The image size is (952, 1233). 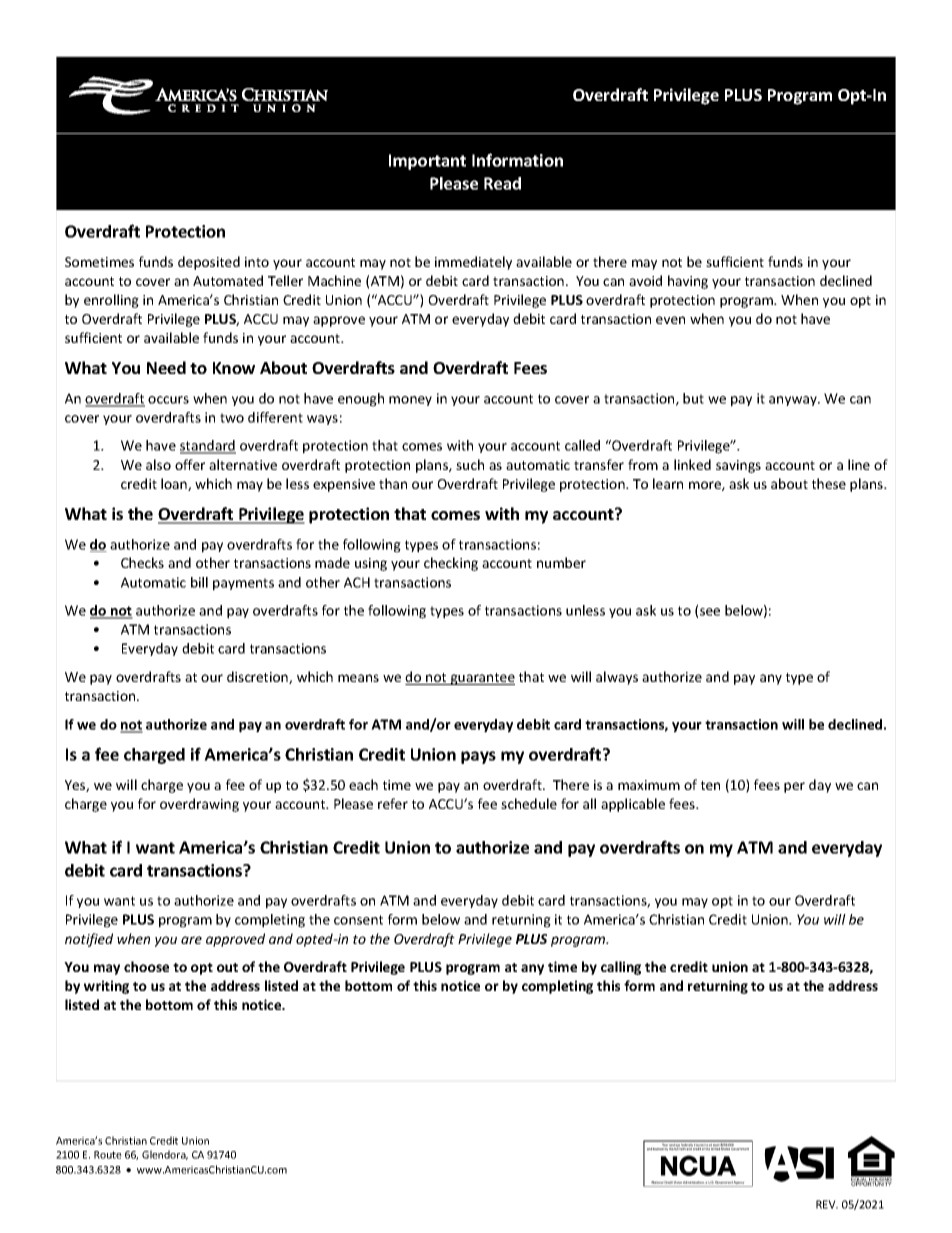 What do you see at coordinates (199, 805) in the screenshot?
I see `overdrawing` at bounding box center [199, 805].
